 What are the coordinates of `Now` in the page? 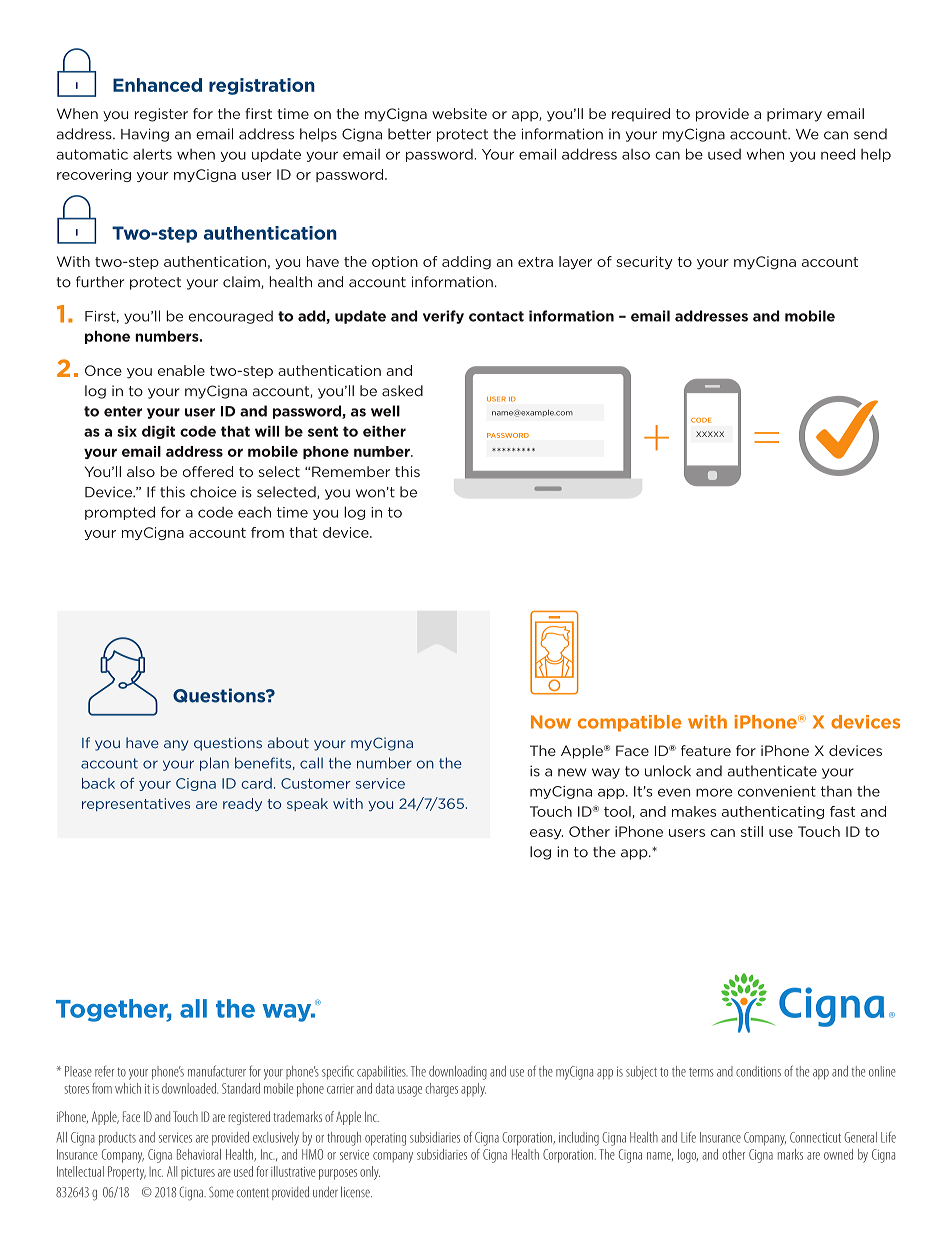 It's located at (551, 722).
